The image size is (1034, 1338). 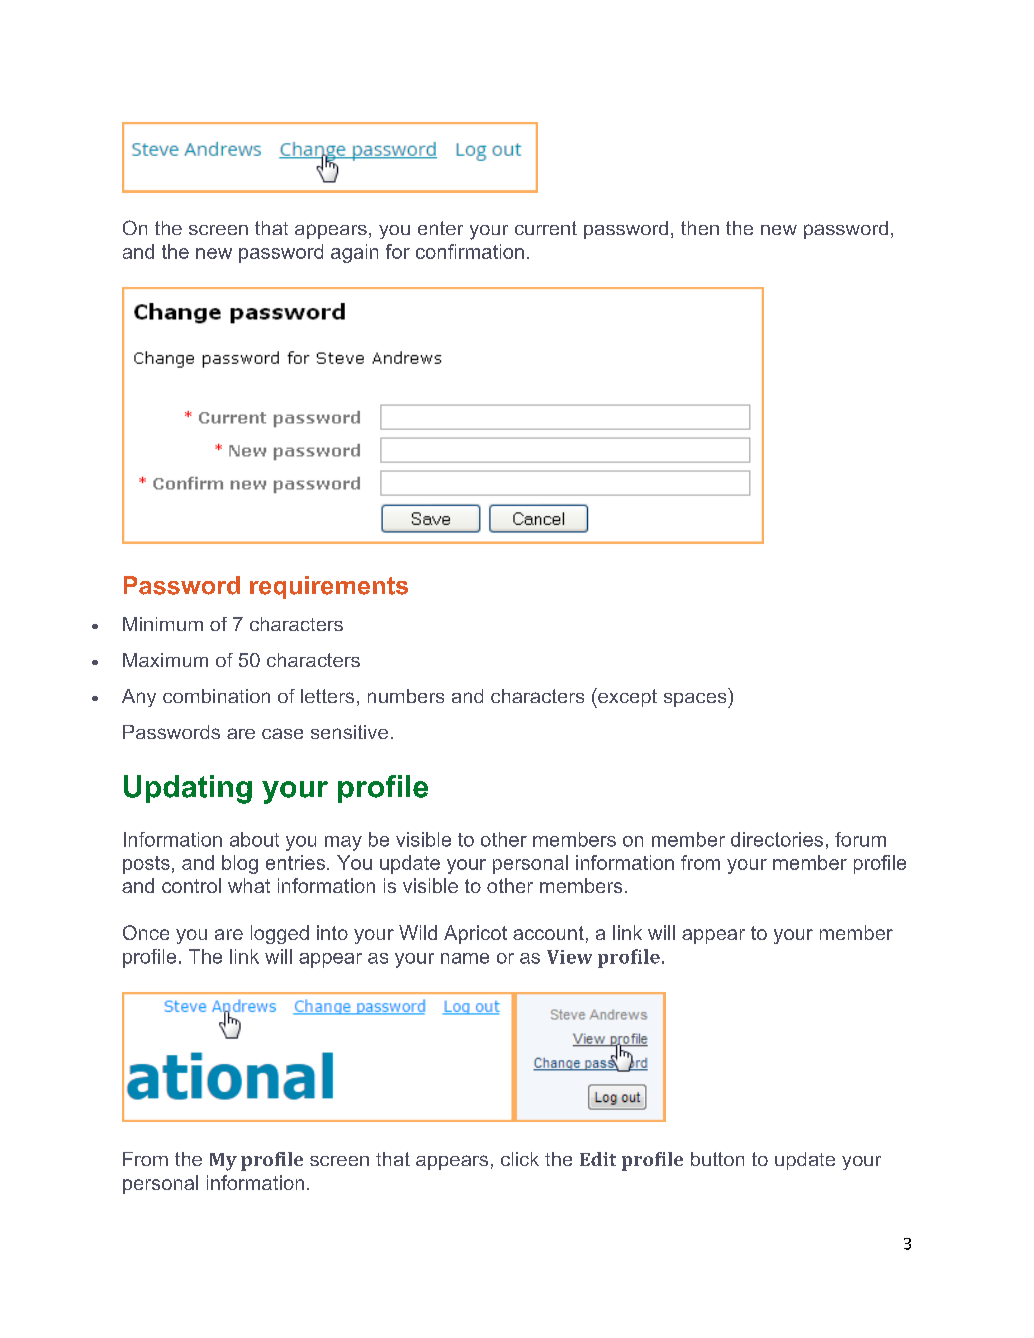 I want to click on click, so click(x=520, y=1159).
